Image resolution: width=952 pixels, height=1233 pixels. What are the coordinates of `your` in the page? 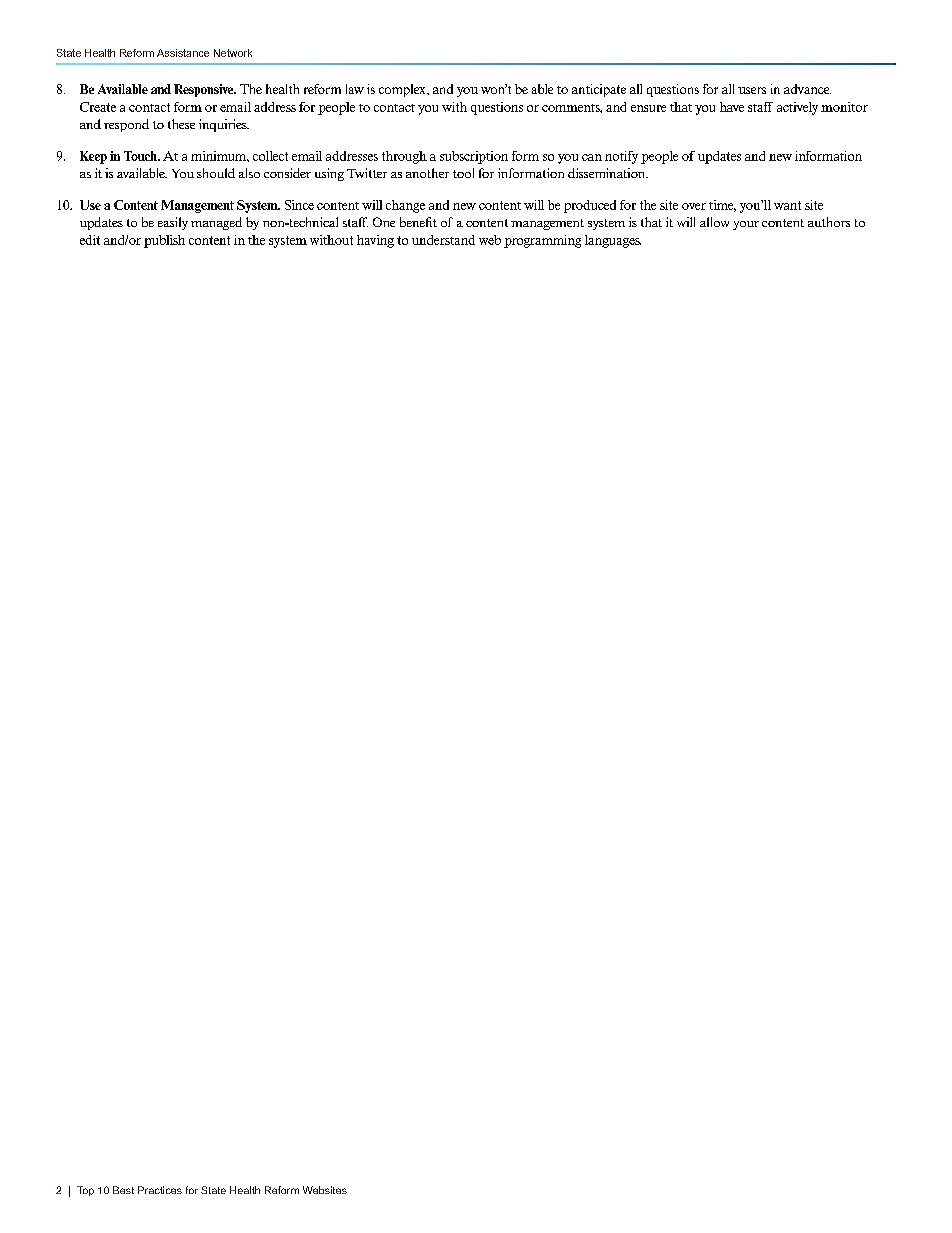 It's located at (746, 225).
